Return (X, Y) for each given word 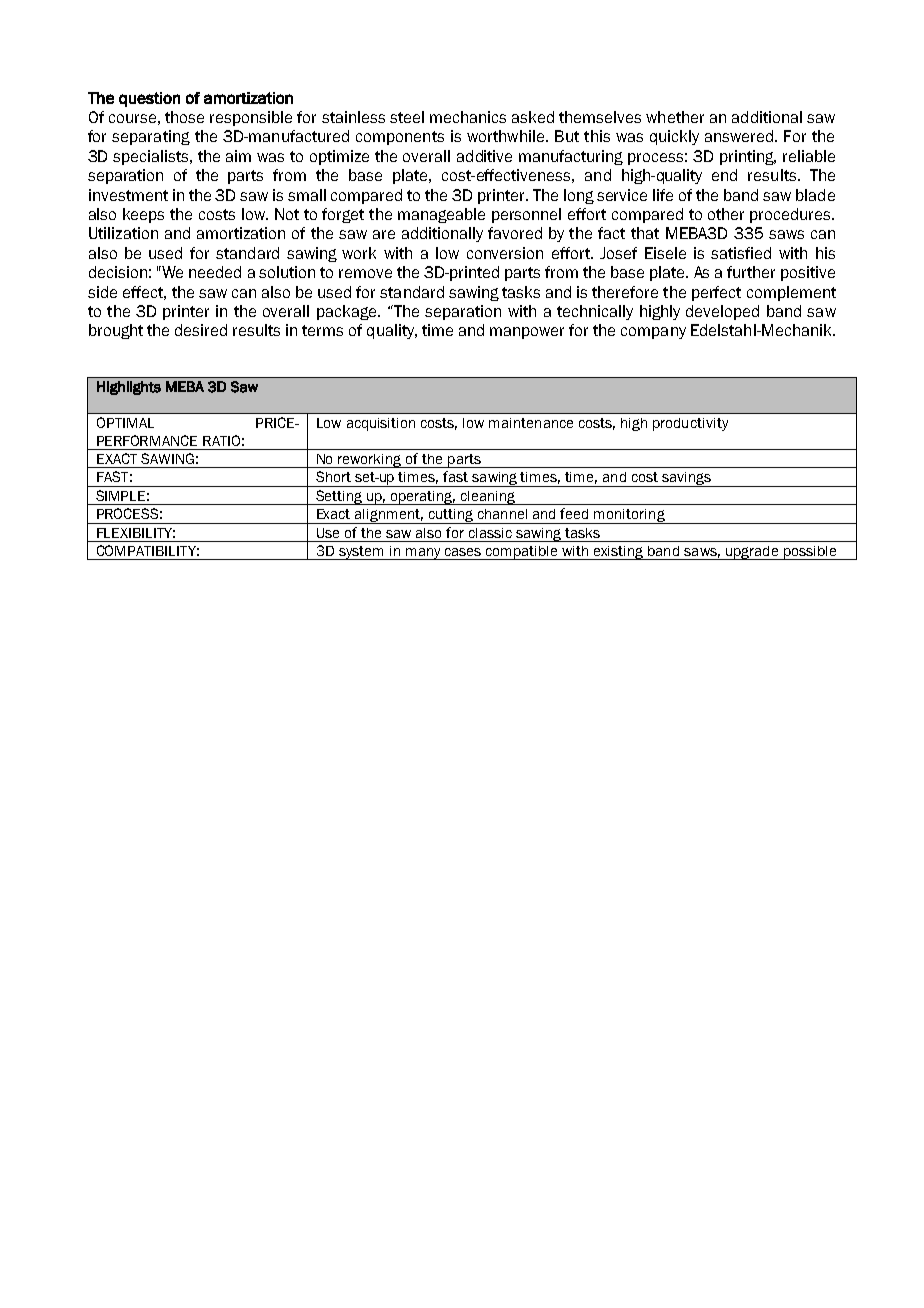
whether (675, 117)
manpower (527, 333)
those (184, 117)
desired (201, 330)
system (361, 553)
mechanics (468, 117)
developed (722, 312)
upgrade (752, 553)
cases (463, 552)
